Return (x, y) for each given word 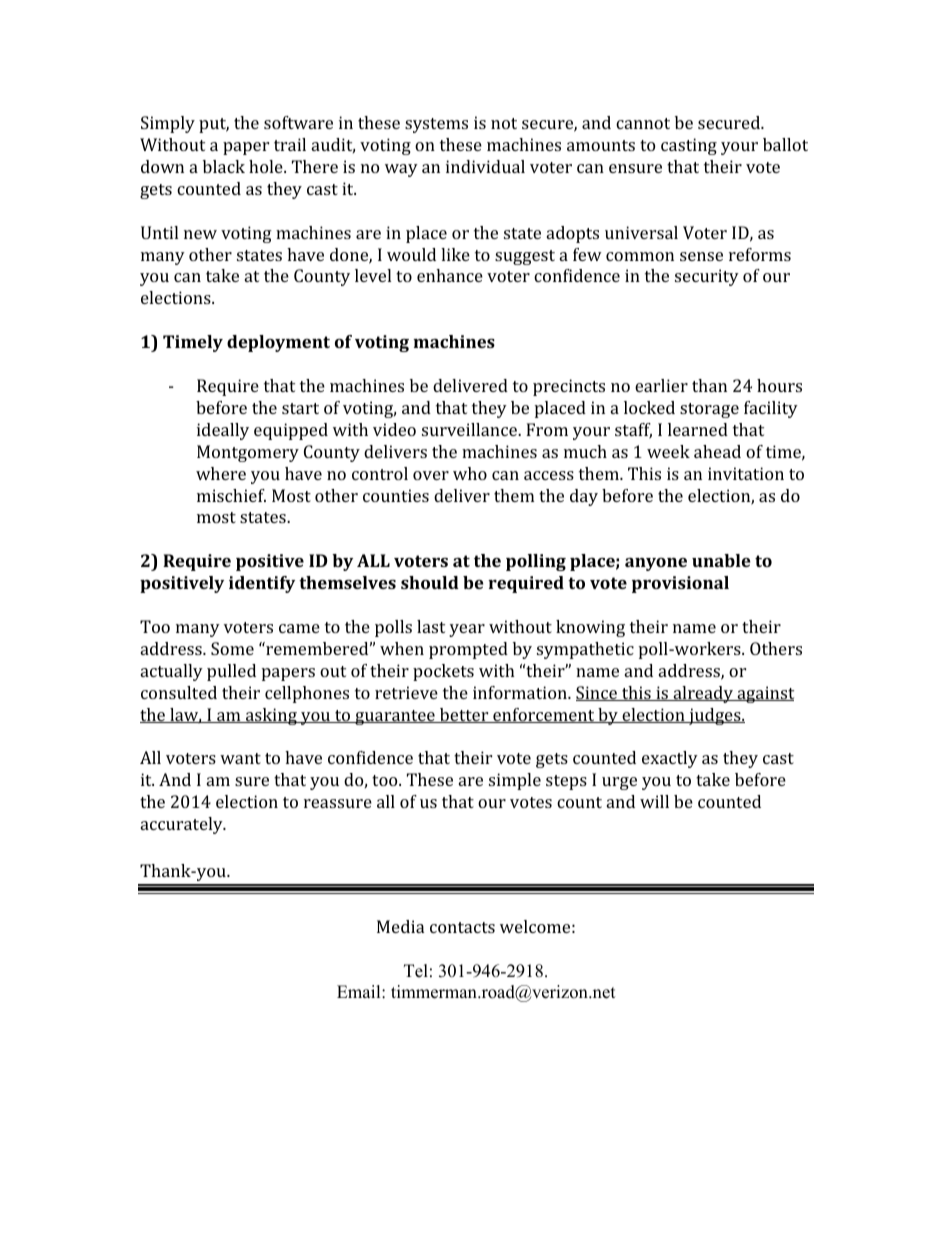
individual (485, 166)
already (703, 694)
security (707, 277)
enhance (450, 275)
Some (232, 648)
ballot (785, 144)
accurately (183, 825)
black (224, 166)
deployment (278, 343)
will (654, 801)
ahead (717, 451)
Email (360, 991)
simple (515, 781)
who (470, 473)
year (467, 630)
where (221, 473)
